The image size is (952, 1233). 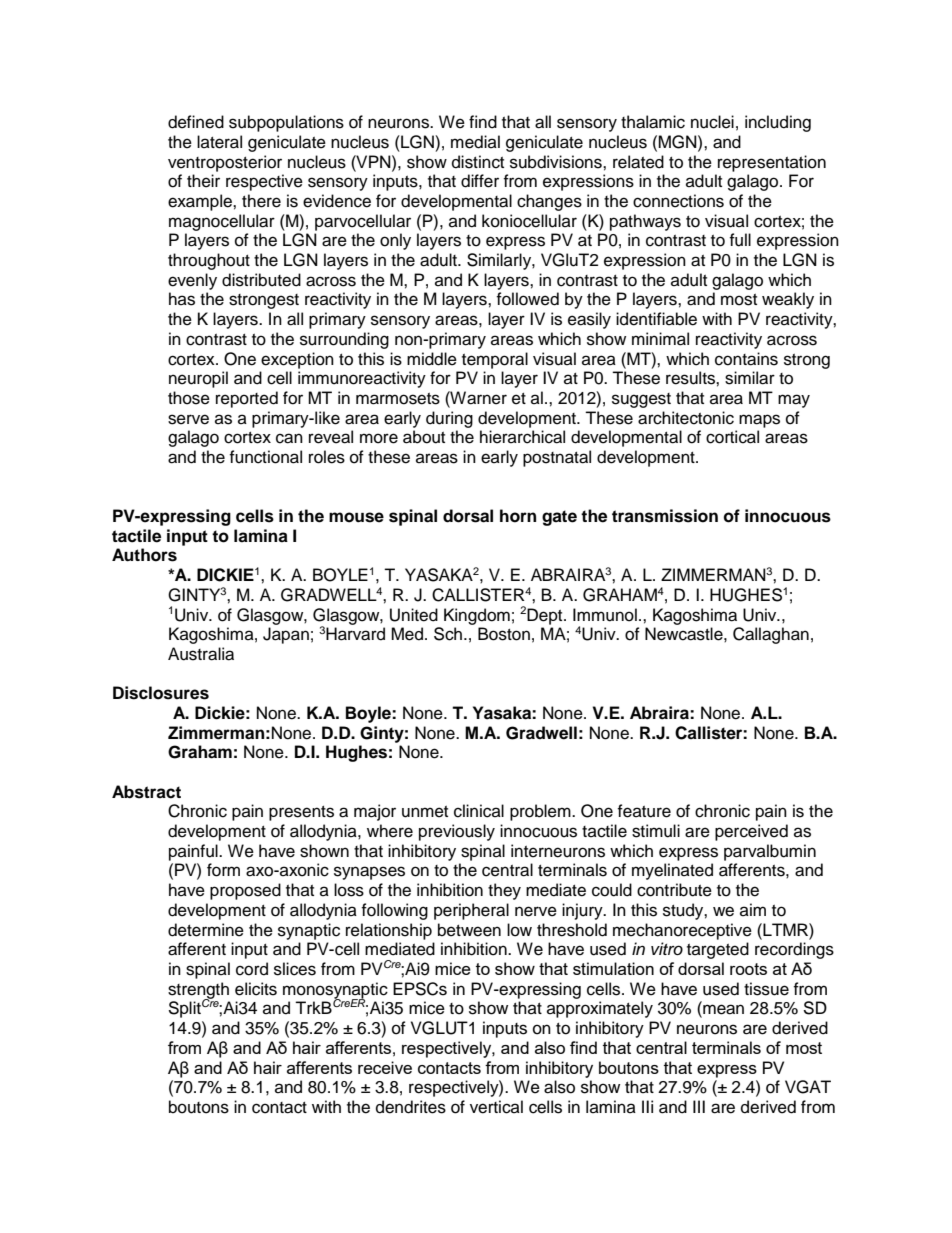 I want to click on contains, so click(x=746, y=359).
